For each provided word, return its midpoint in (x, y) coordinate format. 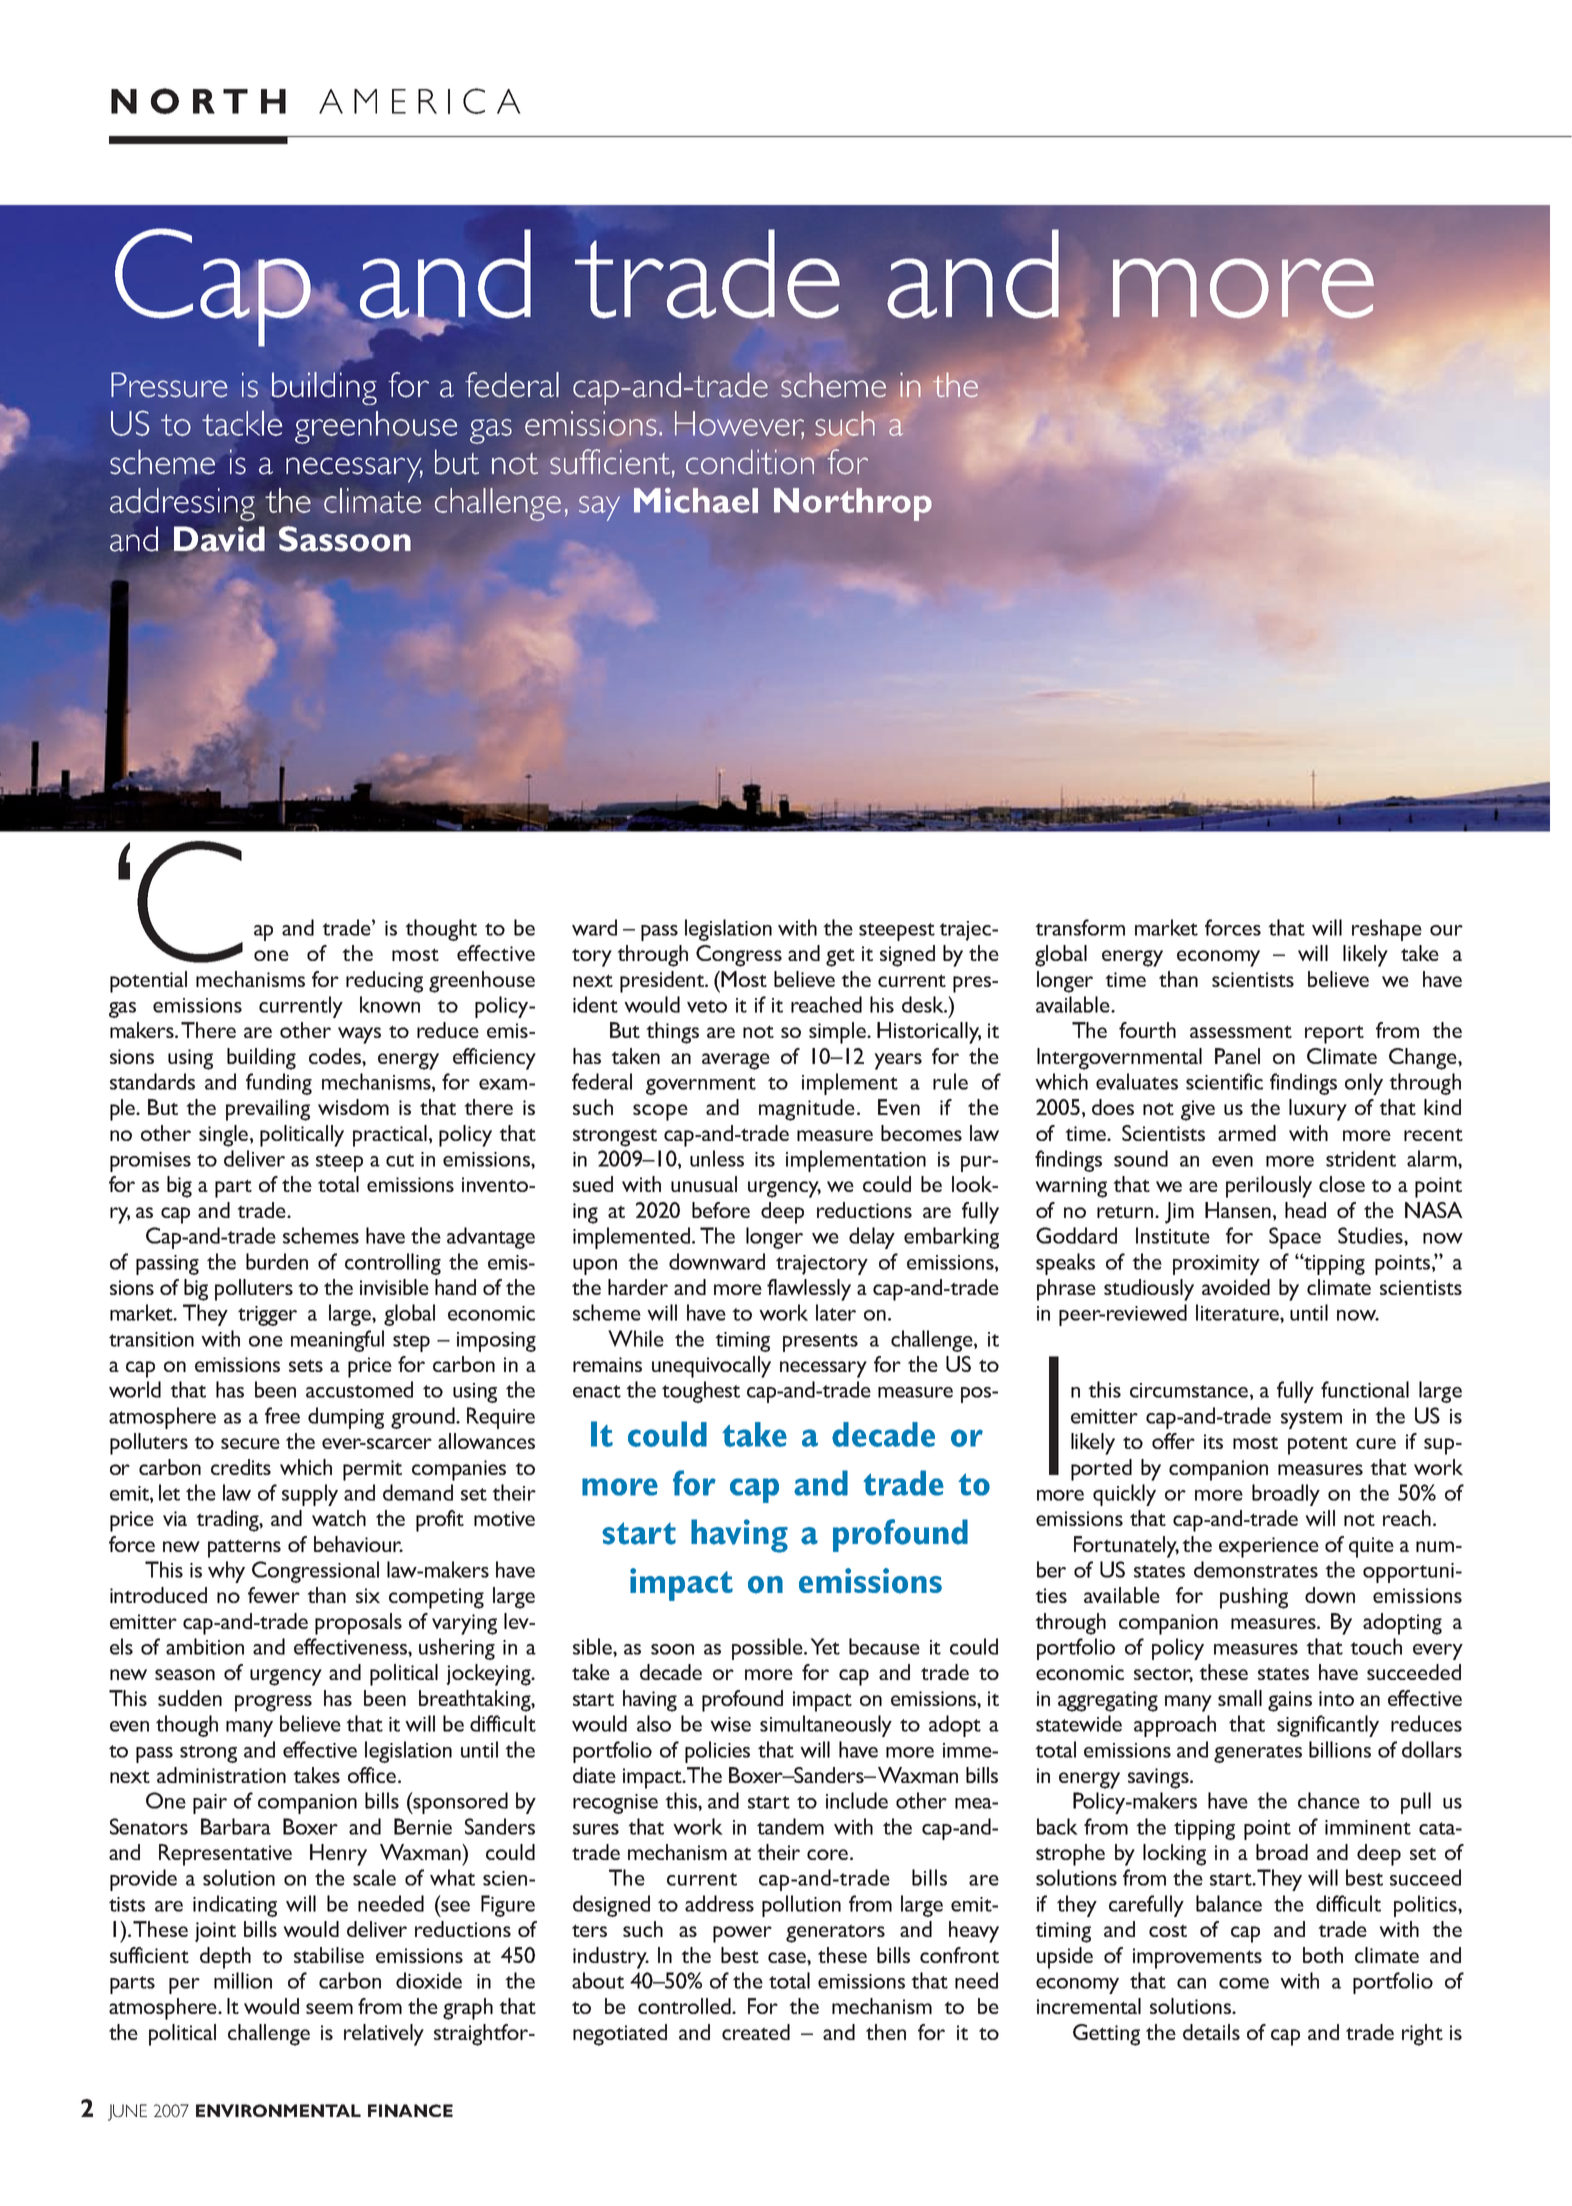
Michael (696, 500)
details (1211, 2032)
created (756, 2032)
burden (277, 1261)
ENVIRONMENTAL (278, 2110)
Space (1295, 1238)
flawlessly (809, 1290)
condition (750, 462)
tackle (242, 423)
